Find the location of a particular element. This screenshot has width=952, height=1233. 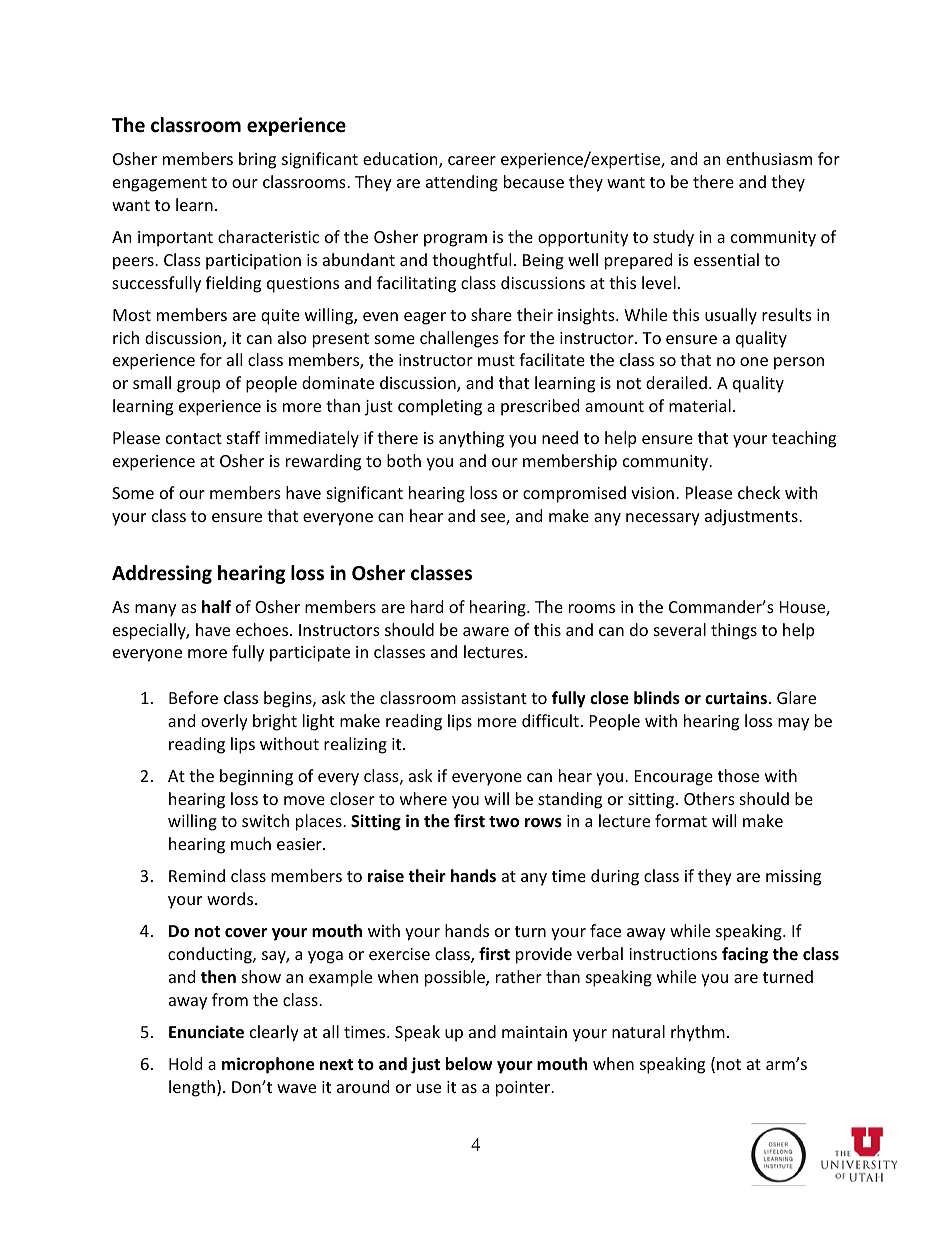

enthusiasm is located at coordinates (769, 158).
